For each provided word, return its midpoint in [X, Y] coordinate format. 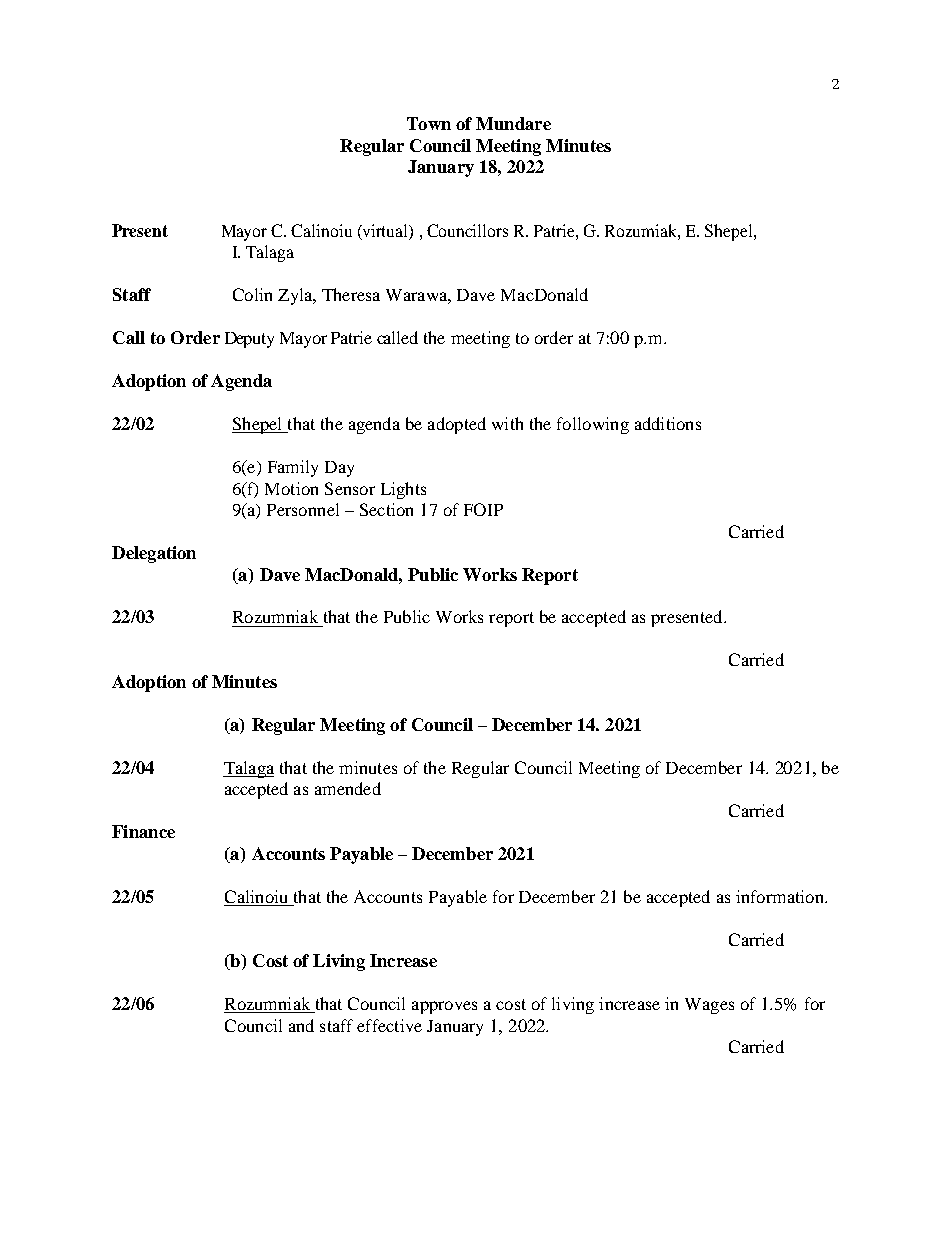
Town [429, 123]
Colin [252, 294]
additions [668, 423]
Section [386, 509]
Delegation [154, 554]
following [593, 425]
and [301, 1025]
